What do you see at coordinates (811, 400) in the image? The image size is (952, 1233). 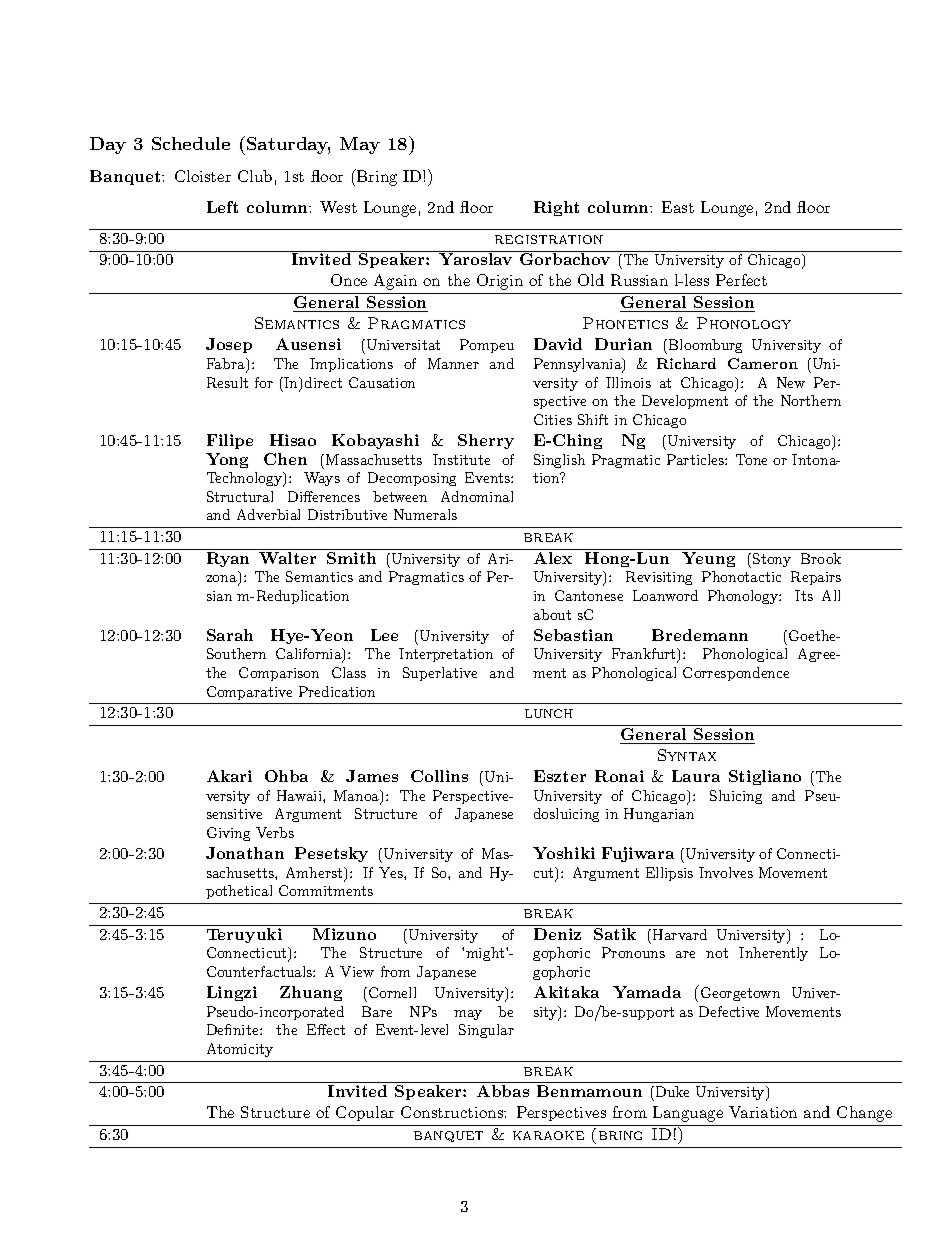 I see `Northern` at bounding box center [811, 400].
